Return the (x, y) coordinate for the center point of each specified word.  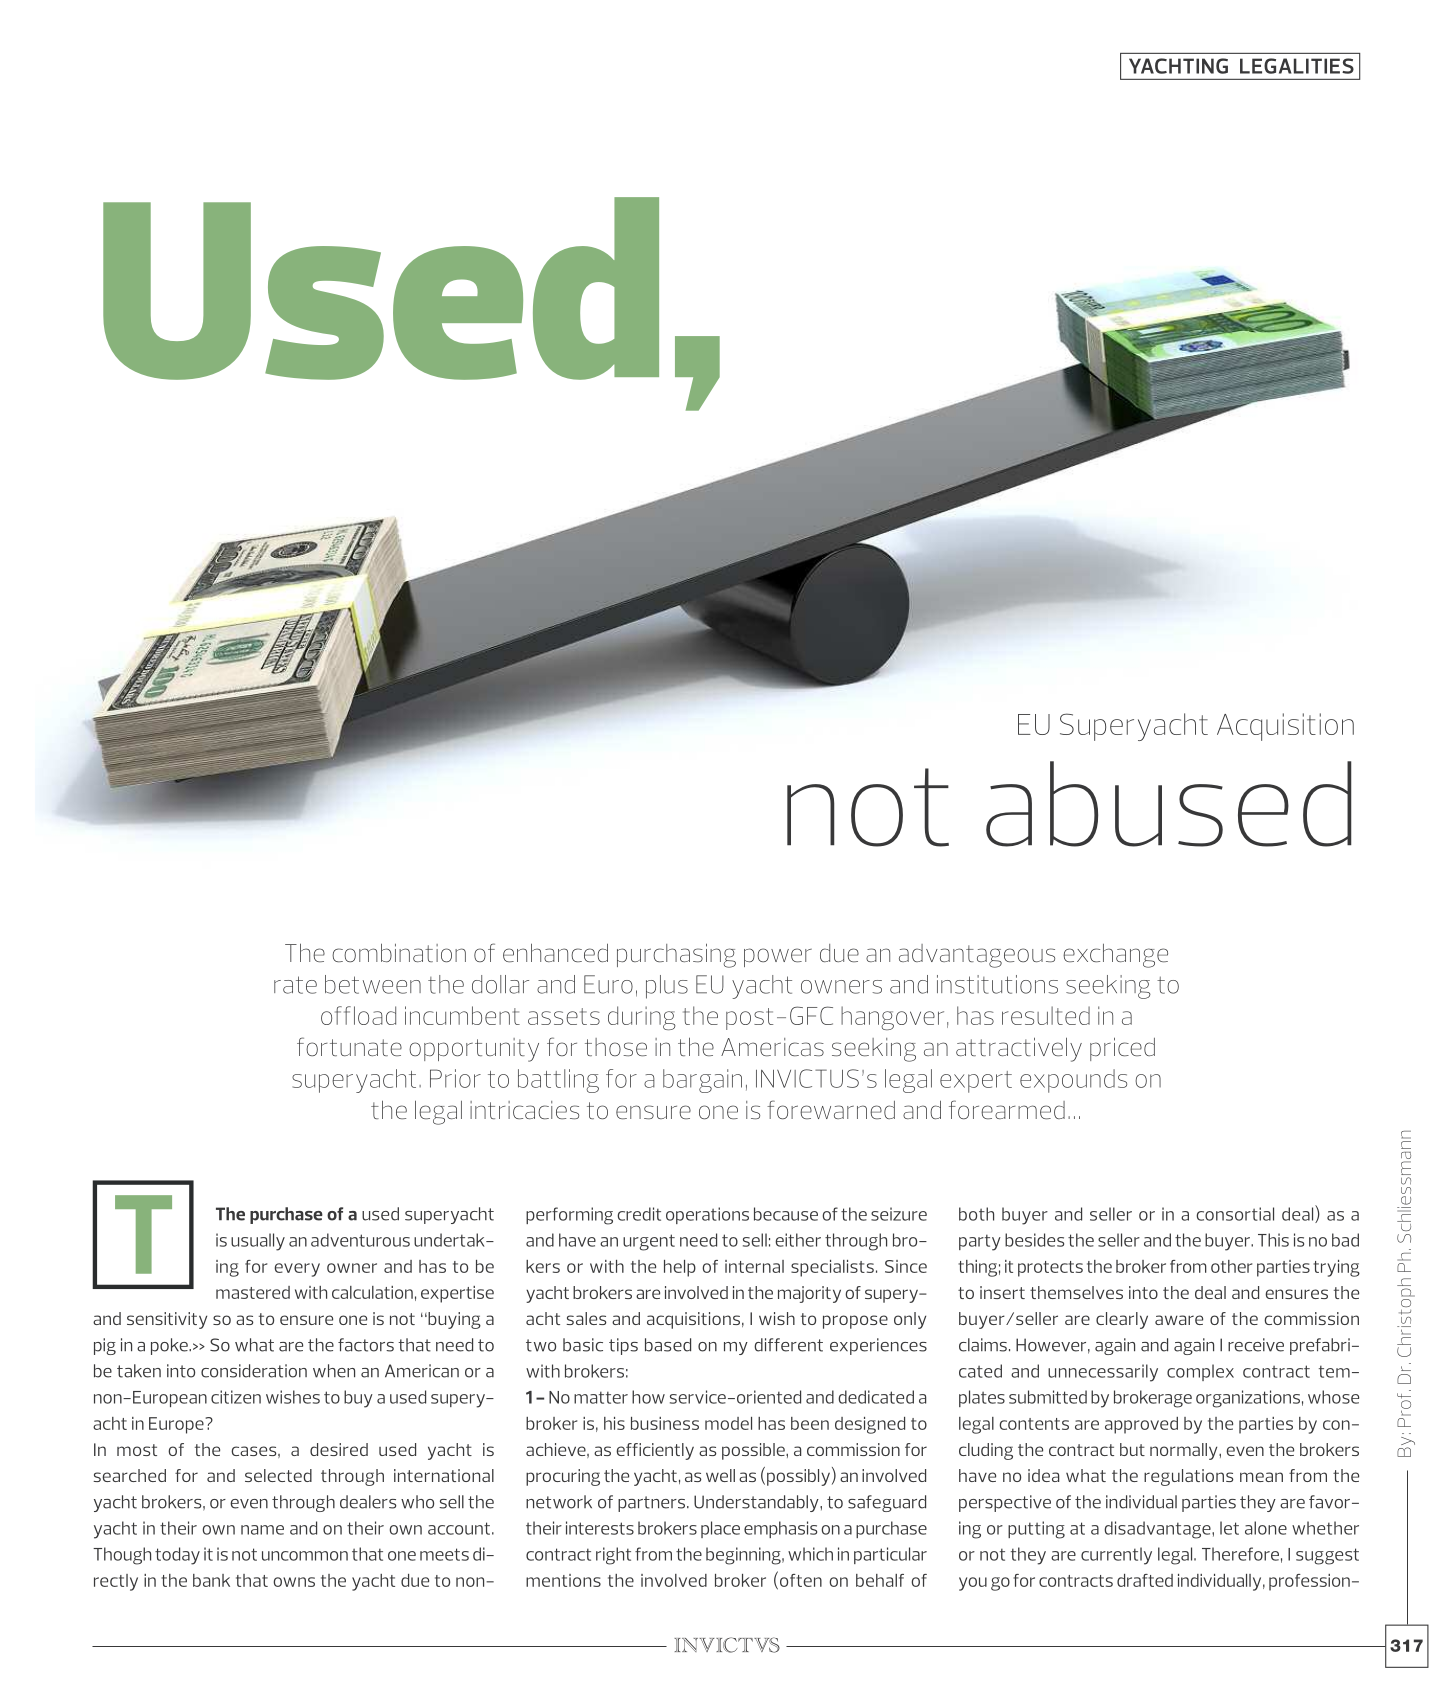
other (1231, 1266)
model (728, 1423)
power (778, 957)
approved (1141, 1425)
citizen (236, 1397)
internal (754, 1266)
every (297, 1270)
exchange (1115, 956)
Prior (455, 1078)
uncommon (305, 1556)
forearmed (1007, 1110)
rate (295, 985)
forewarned (831, 1109)
